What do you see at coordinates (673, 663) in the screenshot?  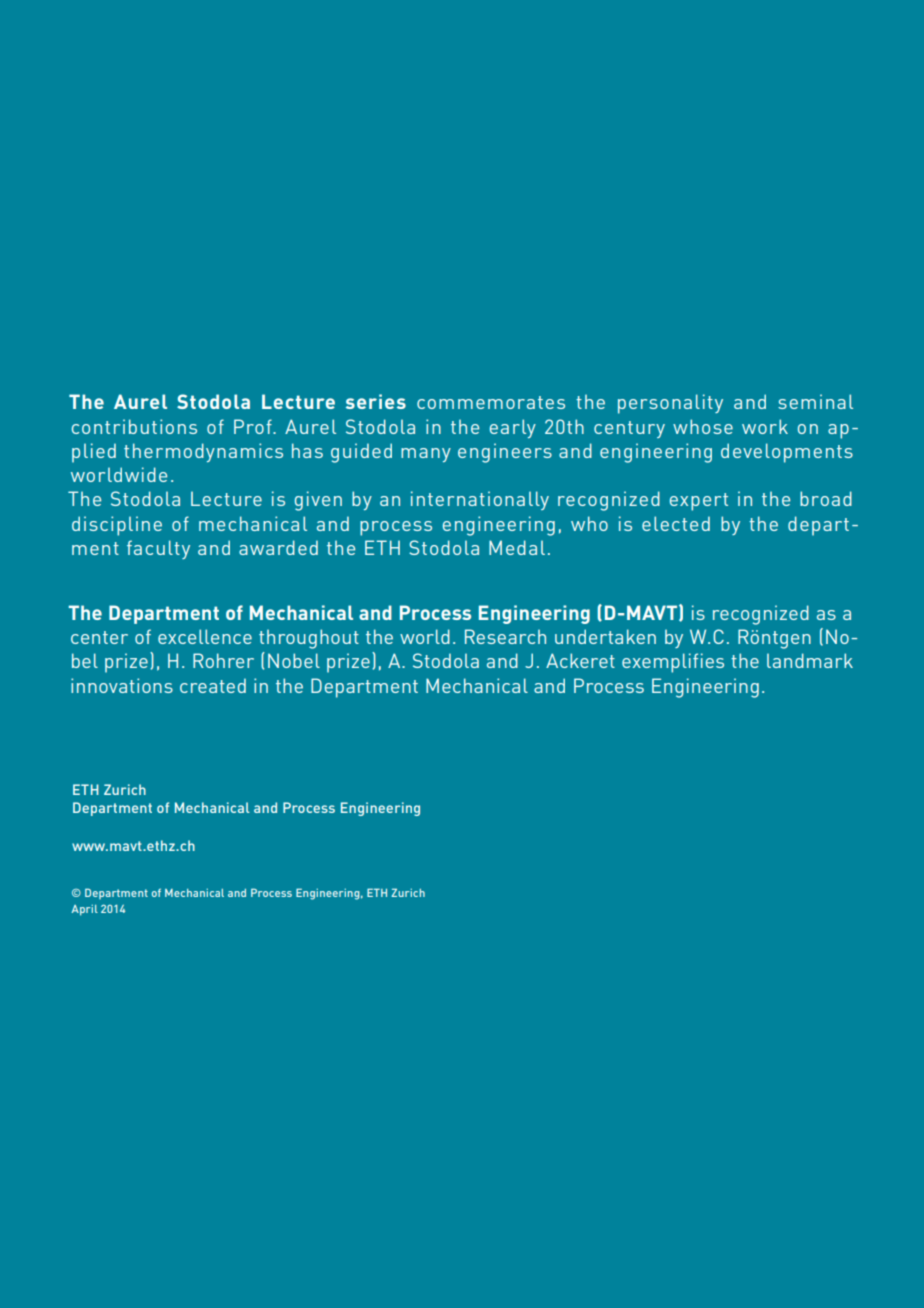 I see `exemplifies` at bounding box center [673, 663].
